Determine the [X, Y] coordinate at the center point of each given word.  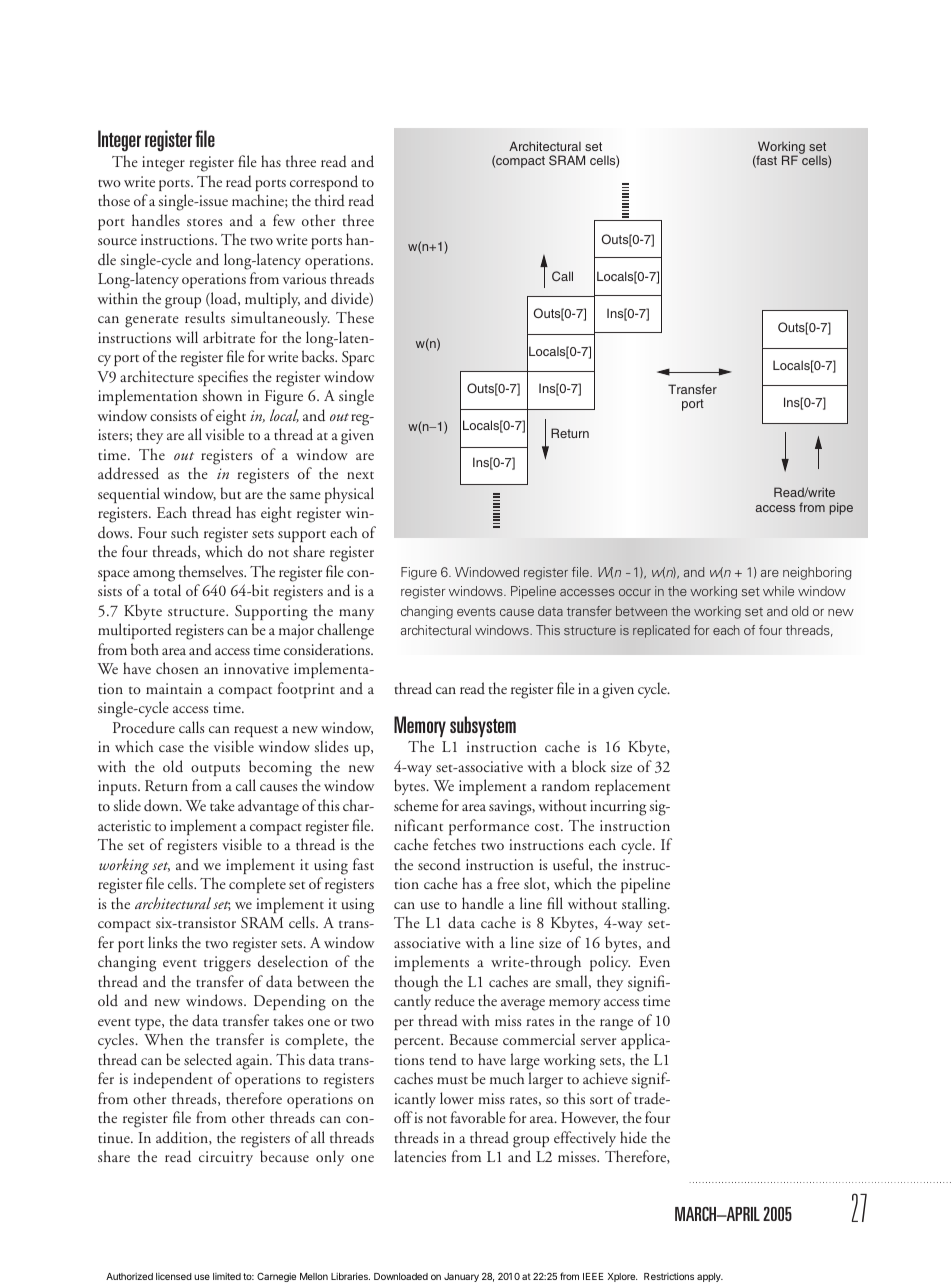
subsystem [483, 726]
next [360, 475]
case [171, 748]
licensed [174, 1276]
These [355, 317]
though [416, 983]
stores [204, 222]
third [330, 200]
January [461, 1277]
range [616, 1025]
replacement [632, 787]
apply [710, 1277]
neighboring [817, 573]
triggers [227, 964]
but [230, 493]
